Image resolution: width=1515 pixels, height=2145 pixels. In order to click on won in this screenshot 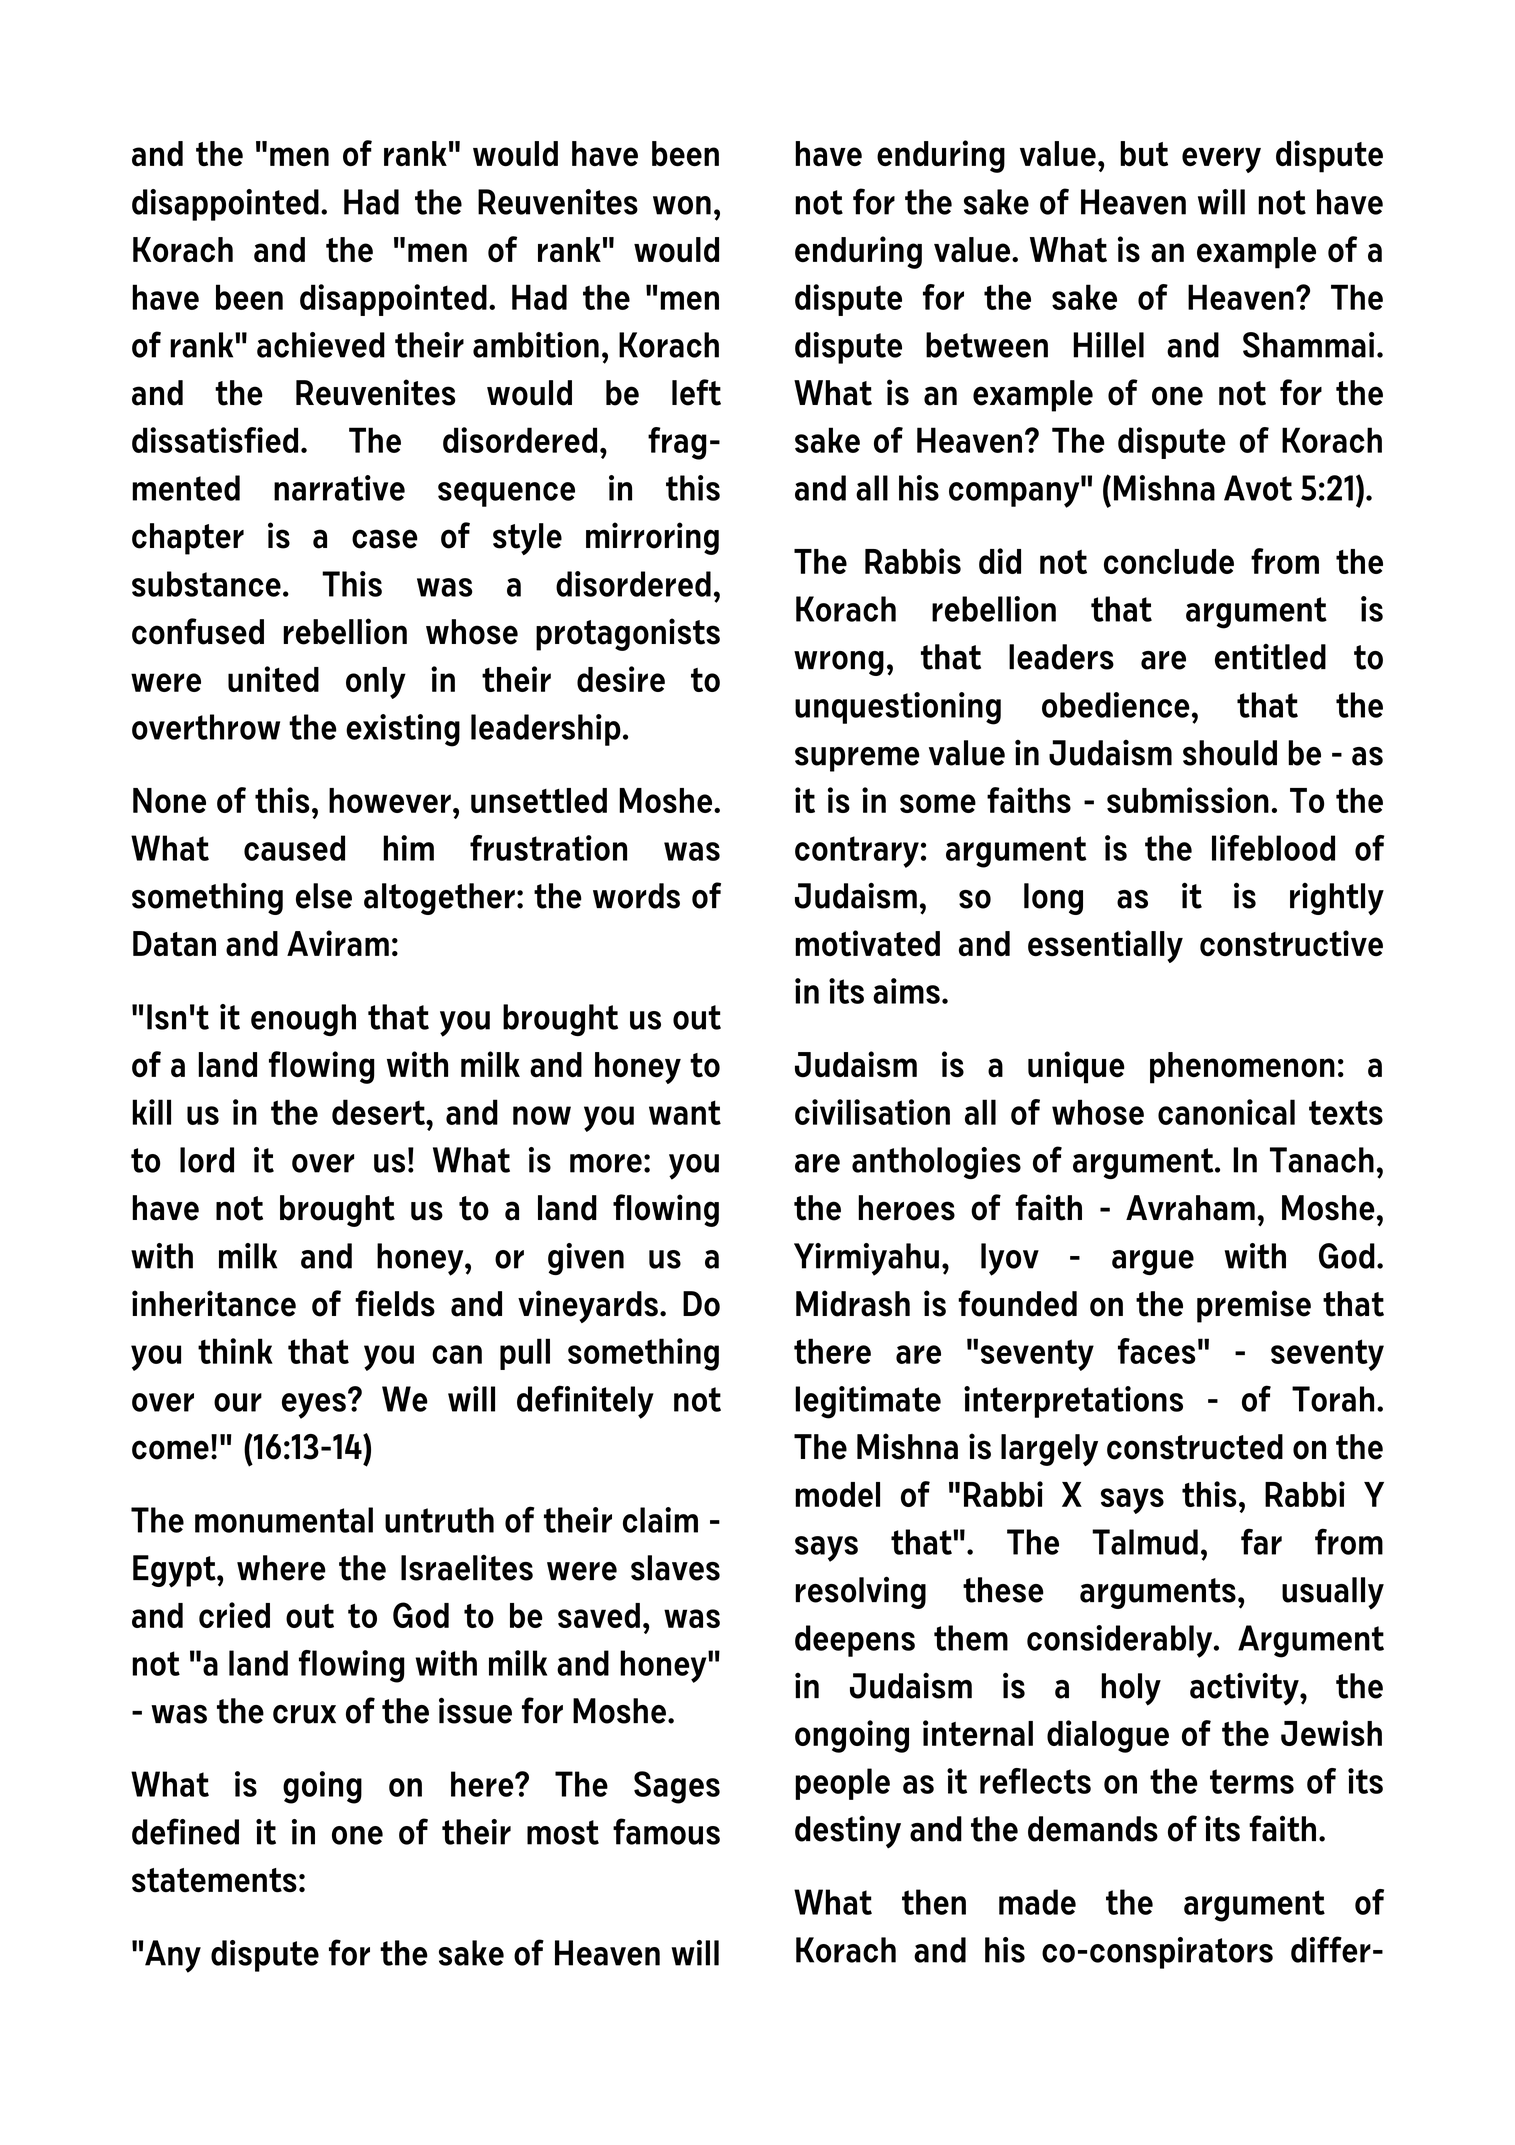, I will do `click(682, 205)`.
